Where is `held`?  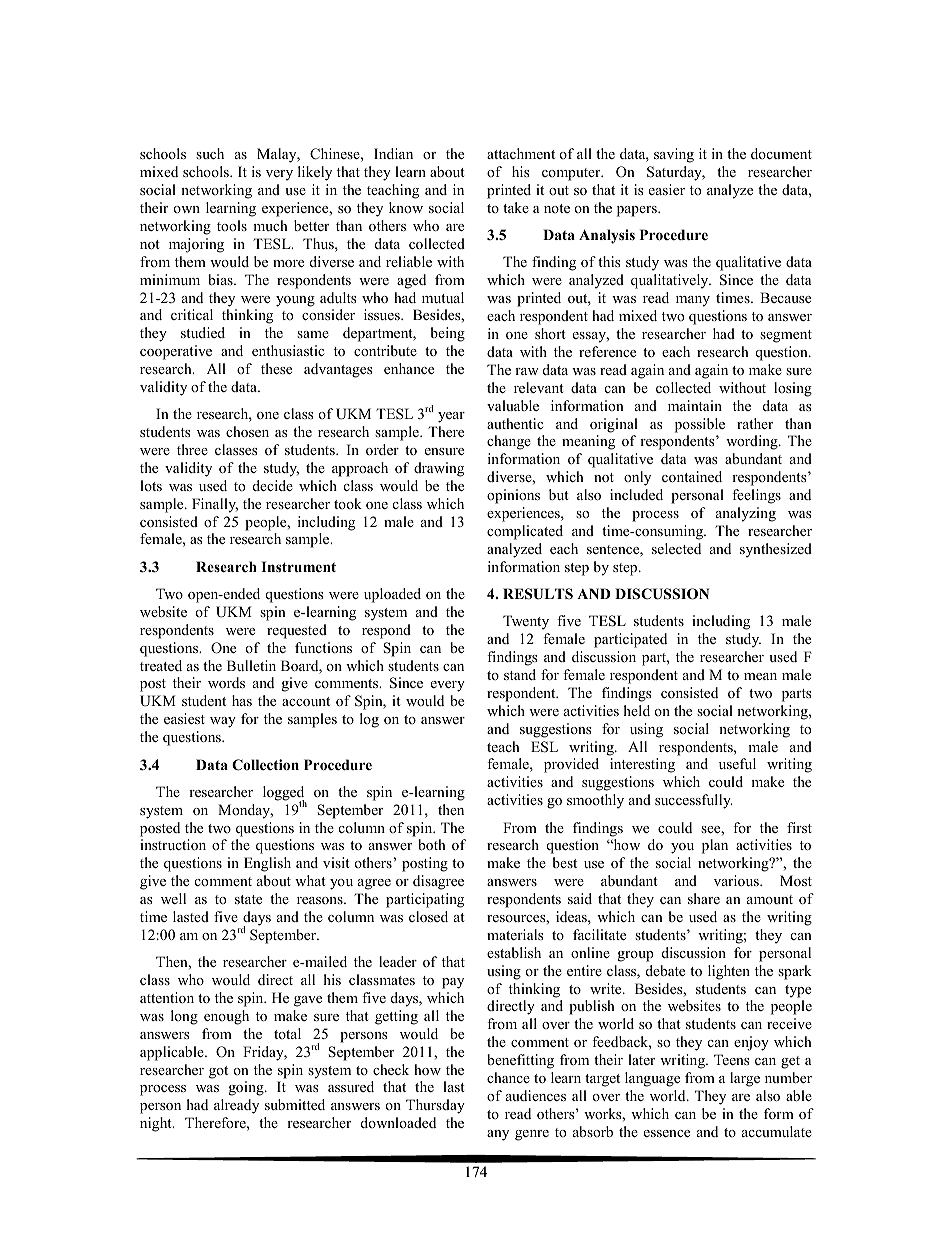
held is located at coordinates (637, 710).
